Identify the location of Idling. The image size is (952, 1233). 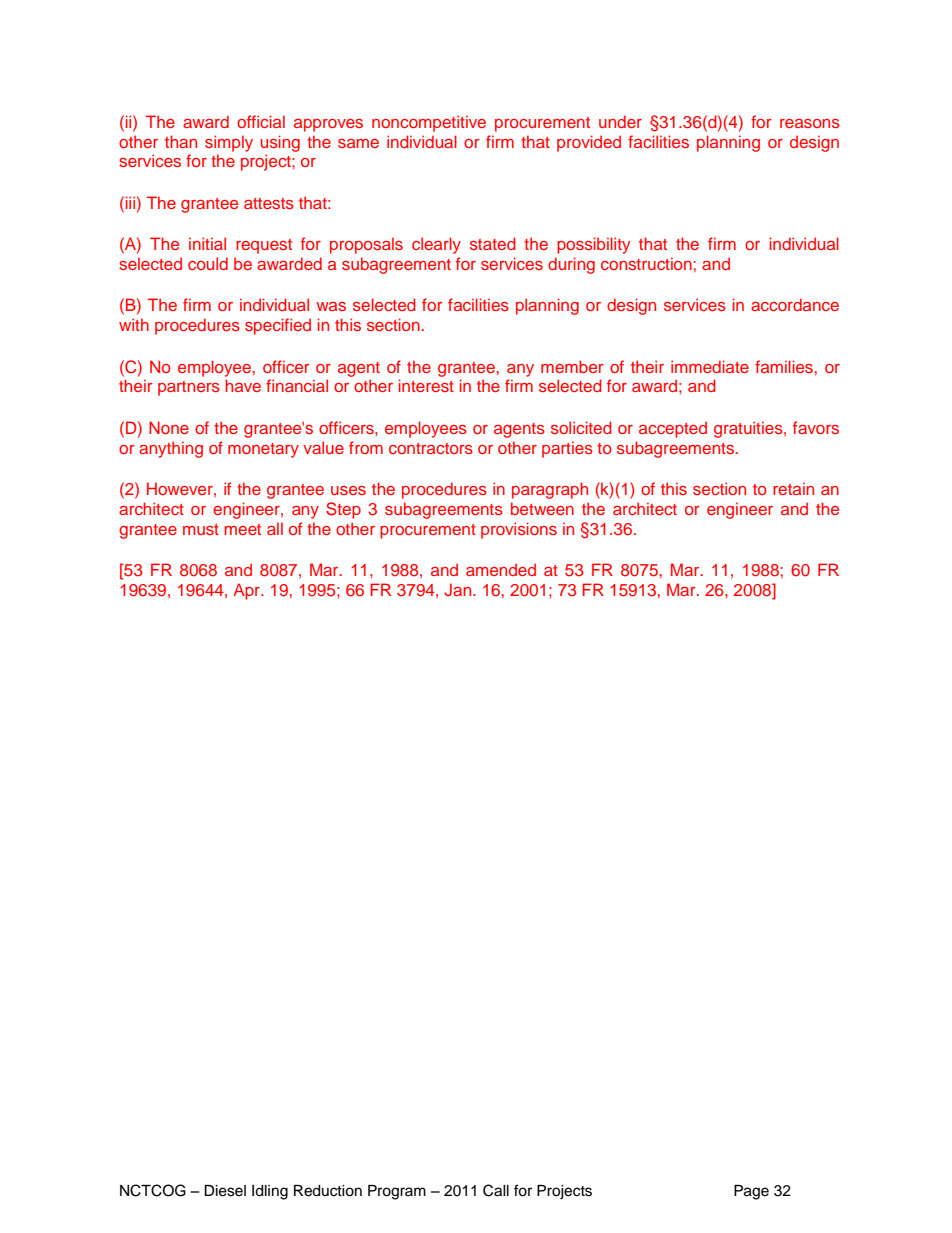
(270, 1192).
